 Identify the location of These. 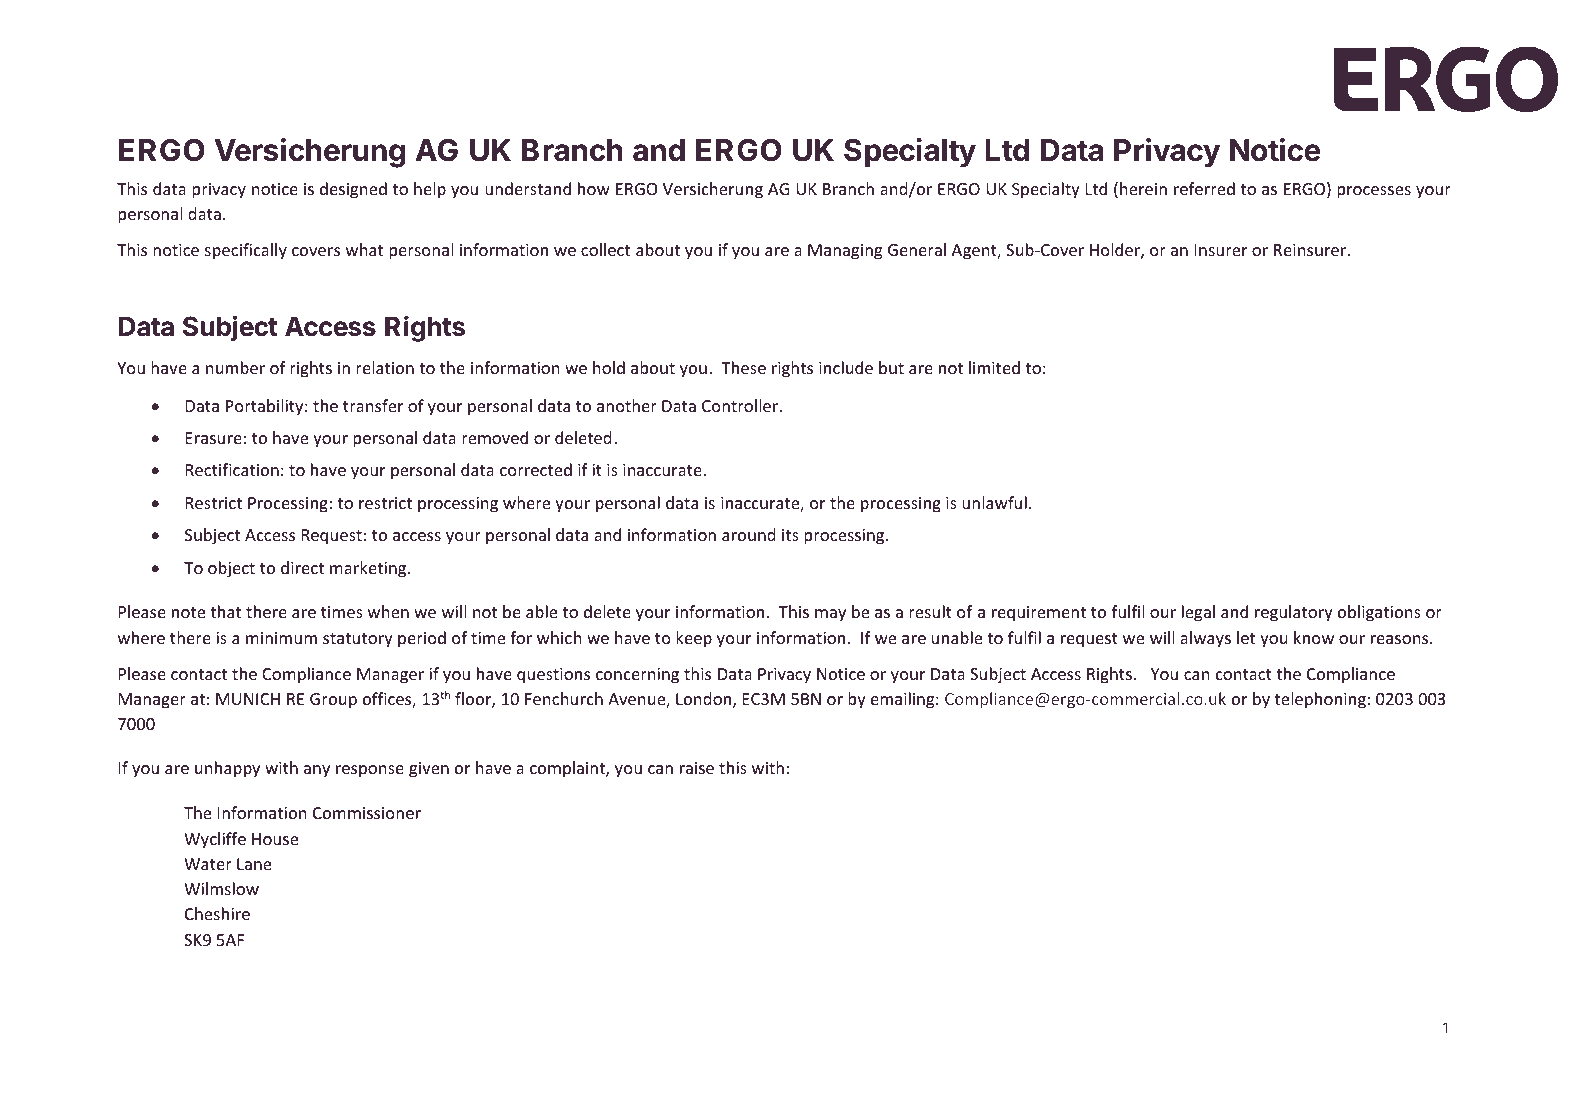
(743, 367).
